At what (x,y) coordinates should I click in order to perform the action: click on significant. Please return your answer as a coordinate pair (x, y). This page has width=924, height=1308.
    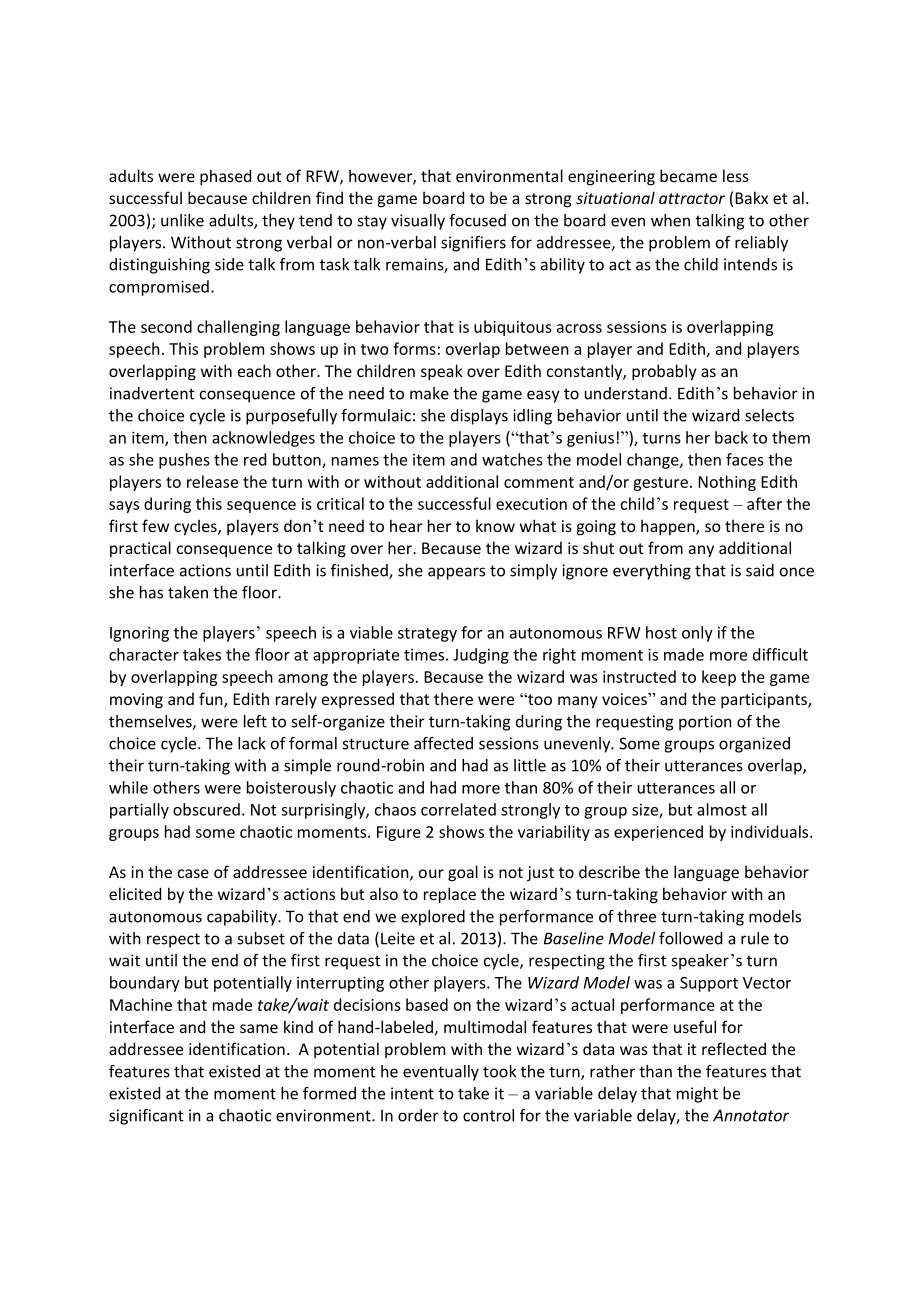
    Looking at the image, I should click on (146, 1117).
